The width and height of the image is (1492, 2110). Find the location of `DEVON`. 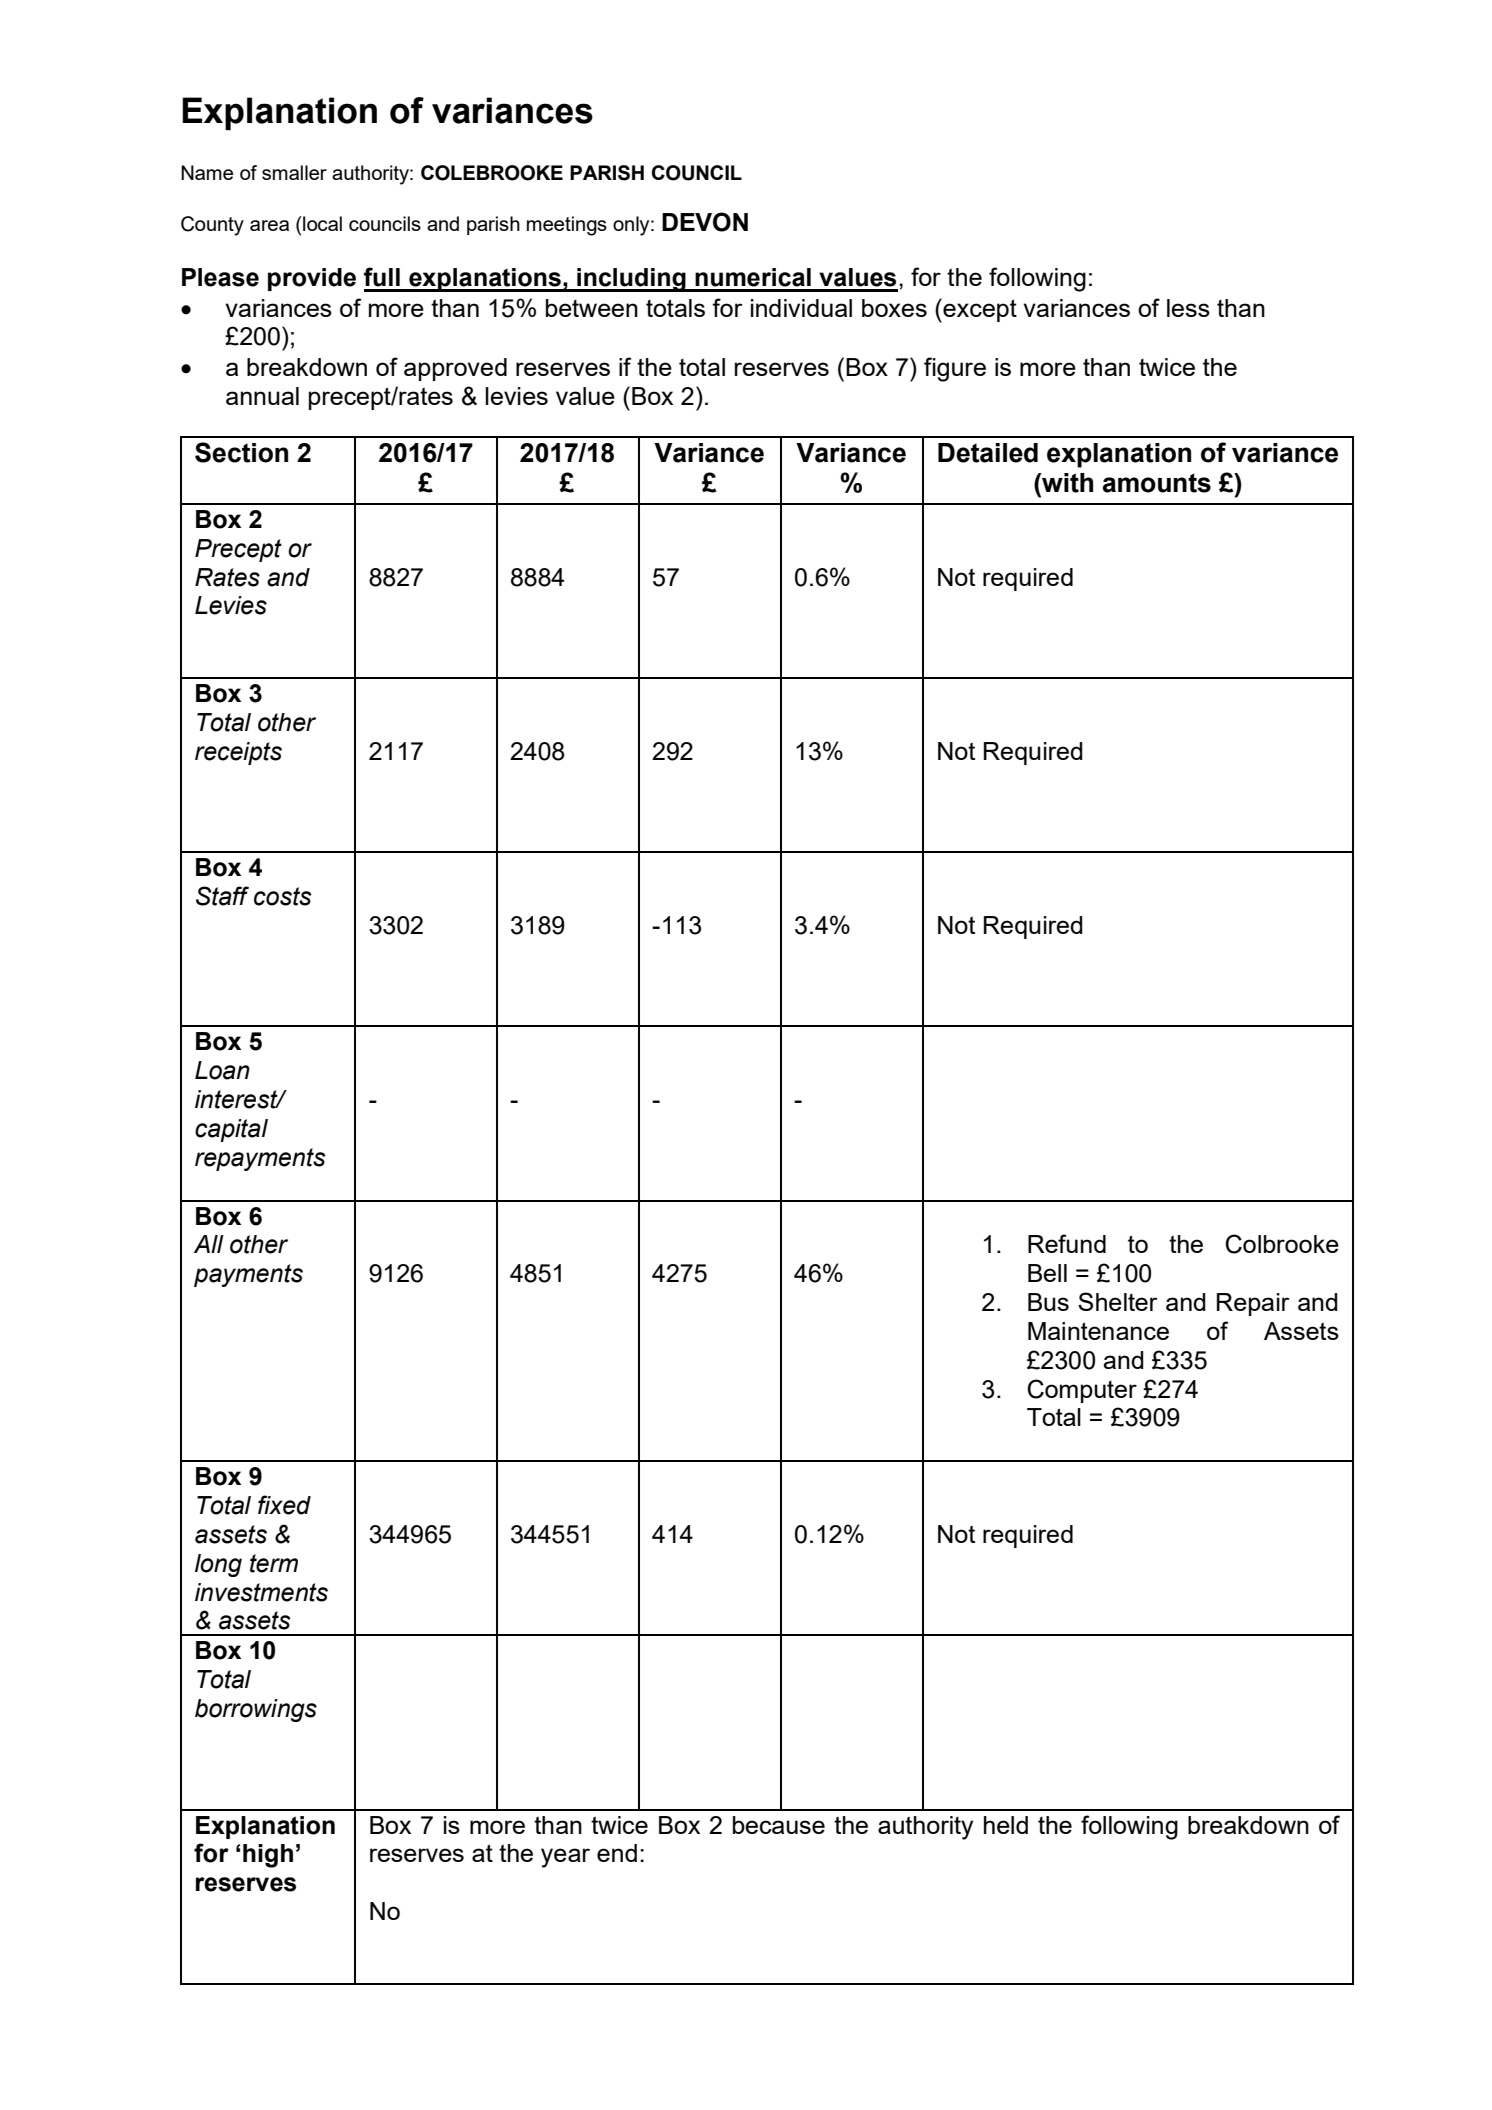

DEVON is located at coordinates (705, 222).
